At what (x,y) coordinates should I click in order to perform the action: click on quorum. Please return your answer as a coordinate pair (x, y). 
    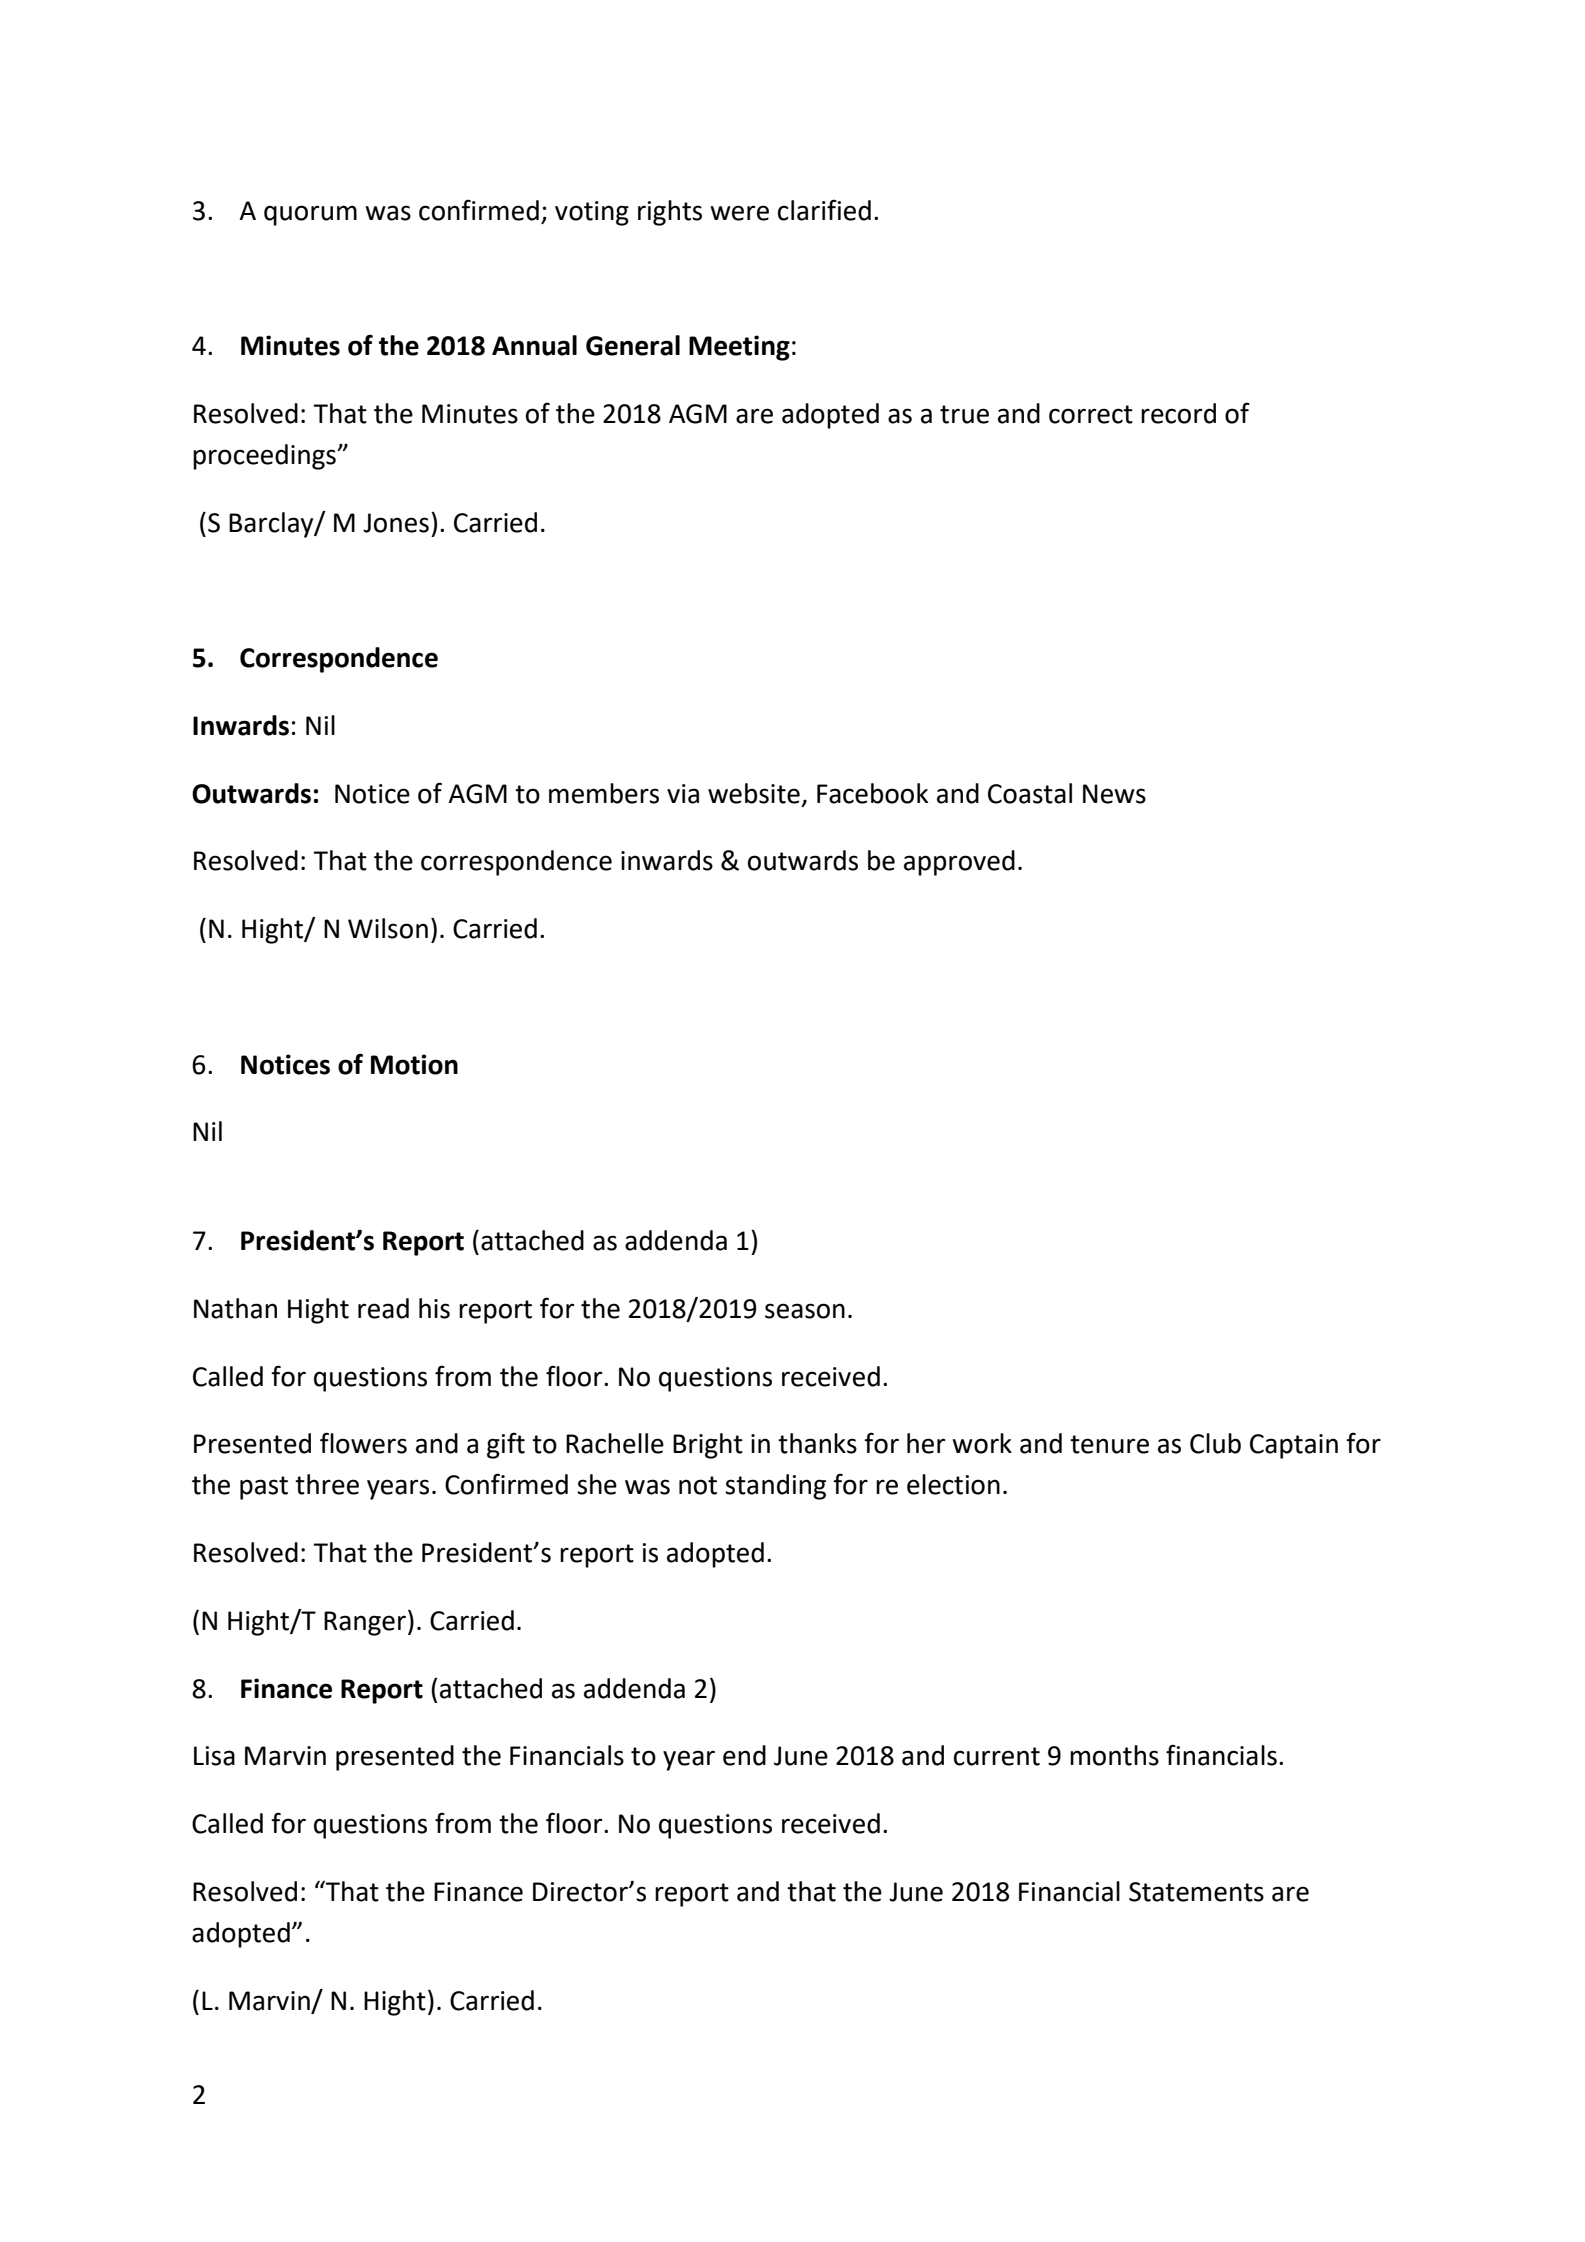
    Looking at the image, I should click on (310, 215).
